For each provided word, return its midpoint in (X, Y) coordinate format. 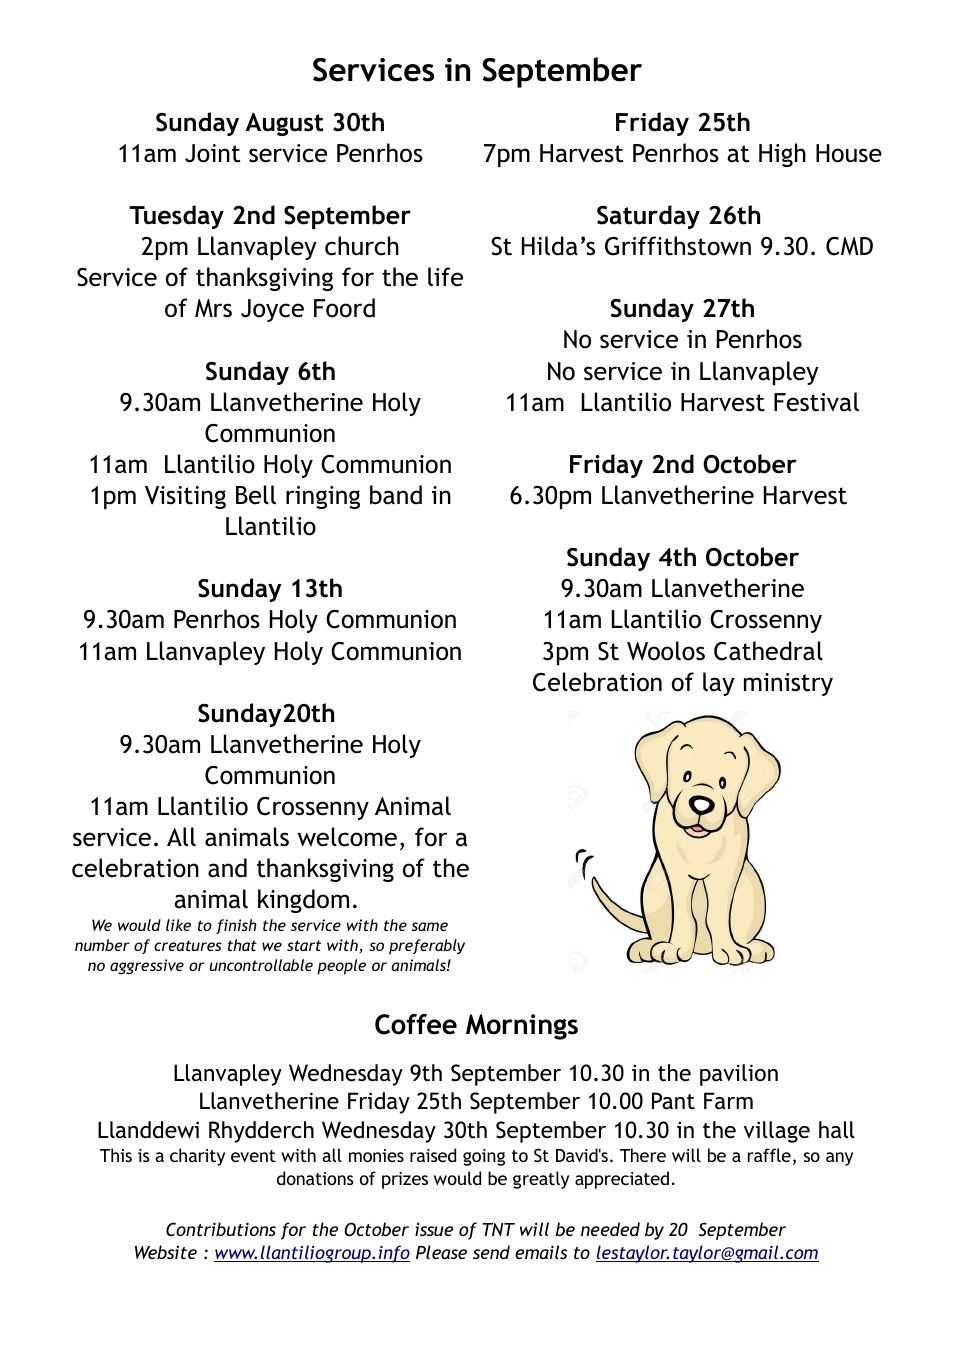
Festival (816, 402)
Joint (213, 153)
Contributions (221, 1229)
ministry (788, 684)
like (178, 925)
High (782, 155)
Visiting (185, 497)
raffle (769, 1155)
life (445, 277)
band (396, 495)
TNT (499, 1229)
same (430, 926)
